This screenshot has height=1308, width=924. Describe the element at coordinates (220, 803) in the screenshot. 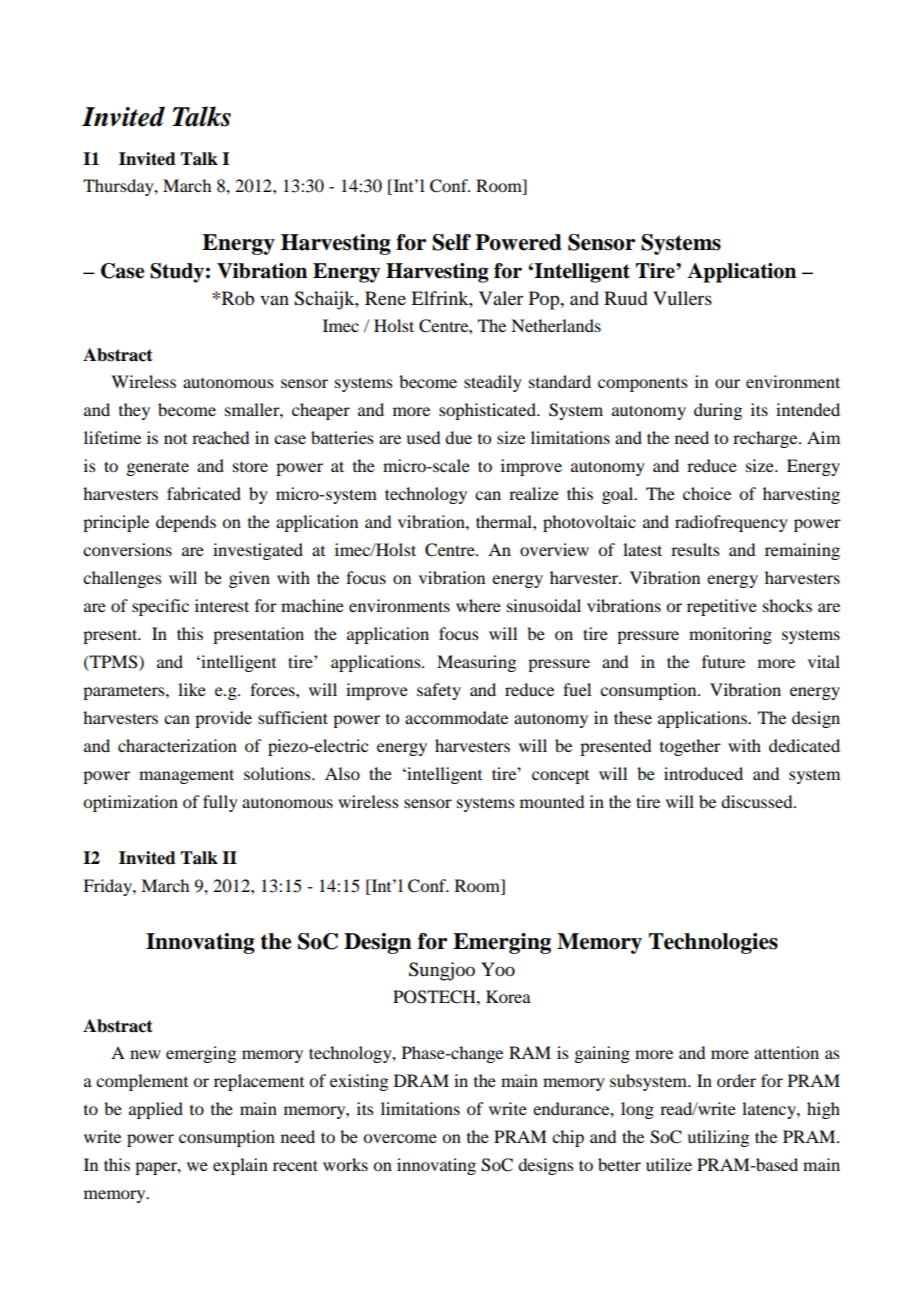

I see `fully` at that location.
